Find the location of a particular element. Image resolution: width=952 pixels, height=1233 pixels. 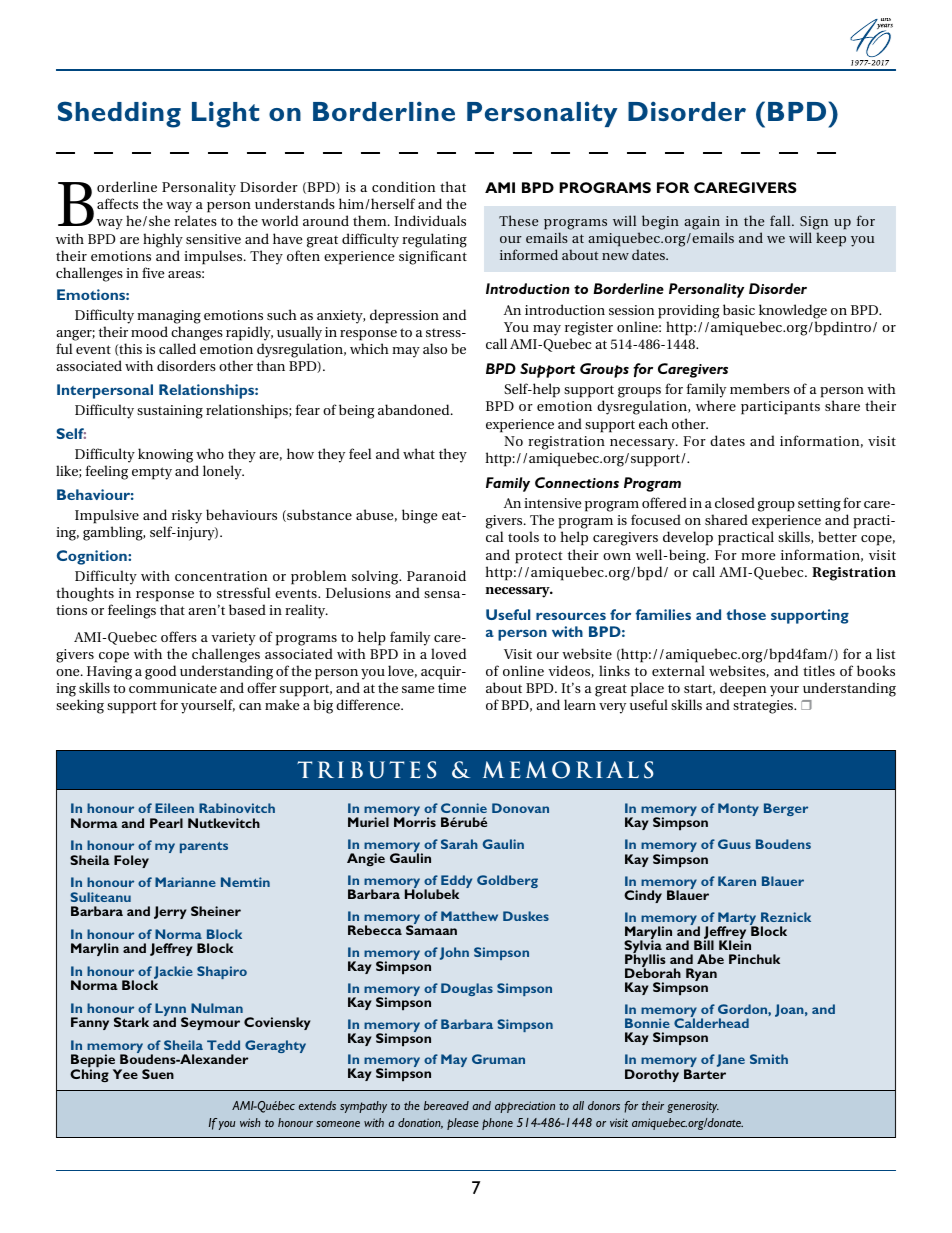

variety is located at coordinates (233, 639).
